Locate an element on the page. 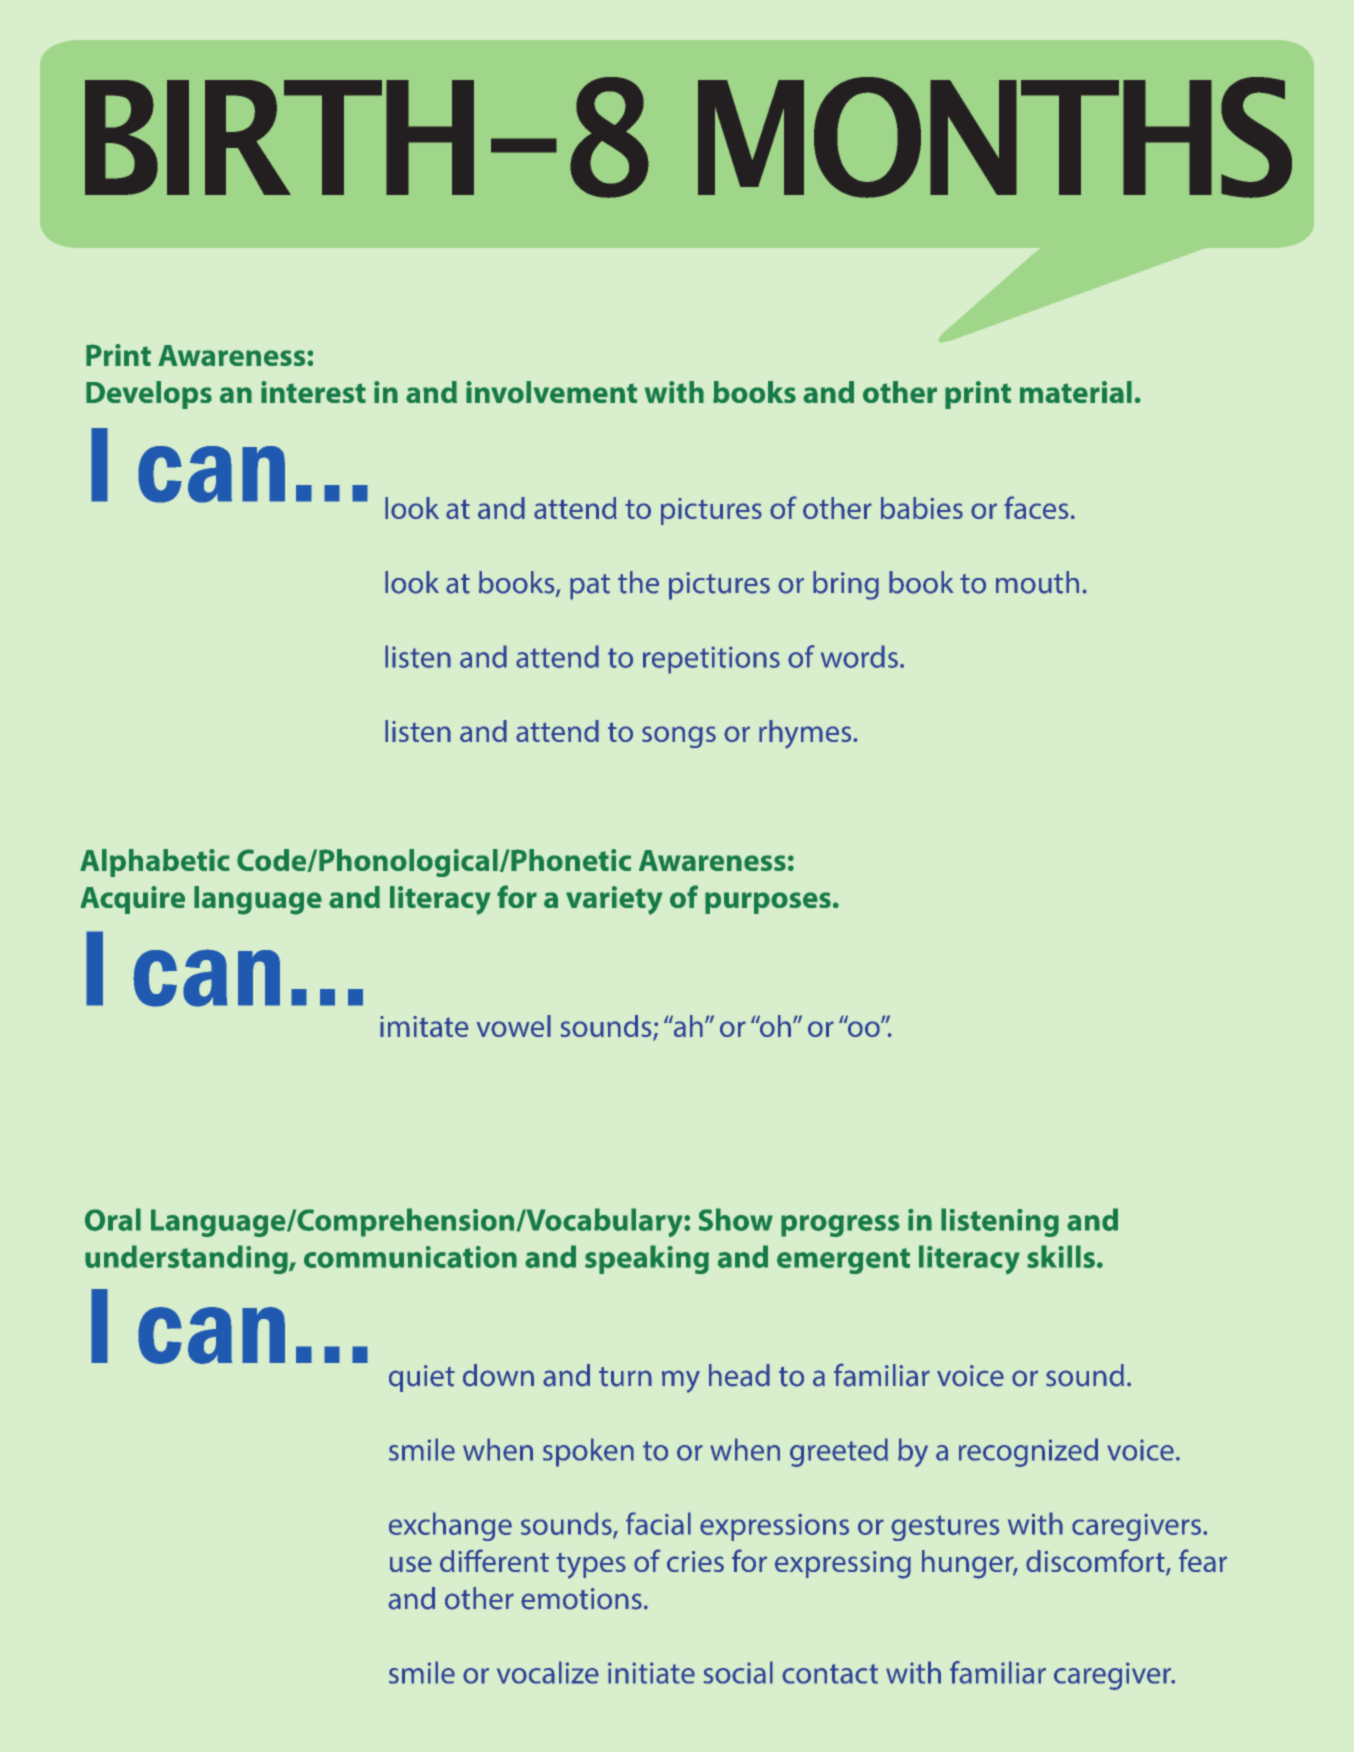  skills is located at coordinates (1061, 1256).
